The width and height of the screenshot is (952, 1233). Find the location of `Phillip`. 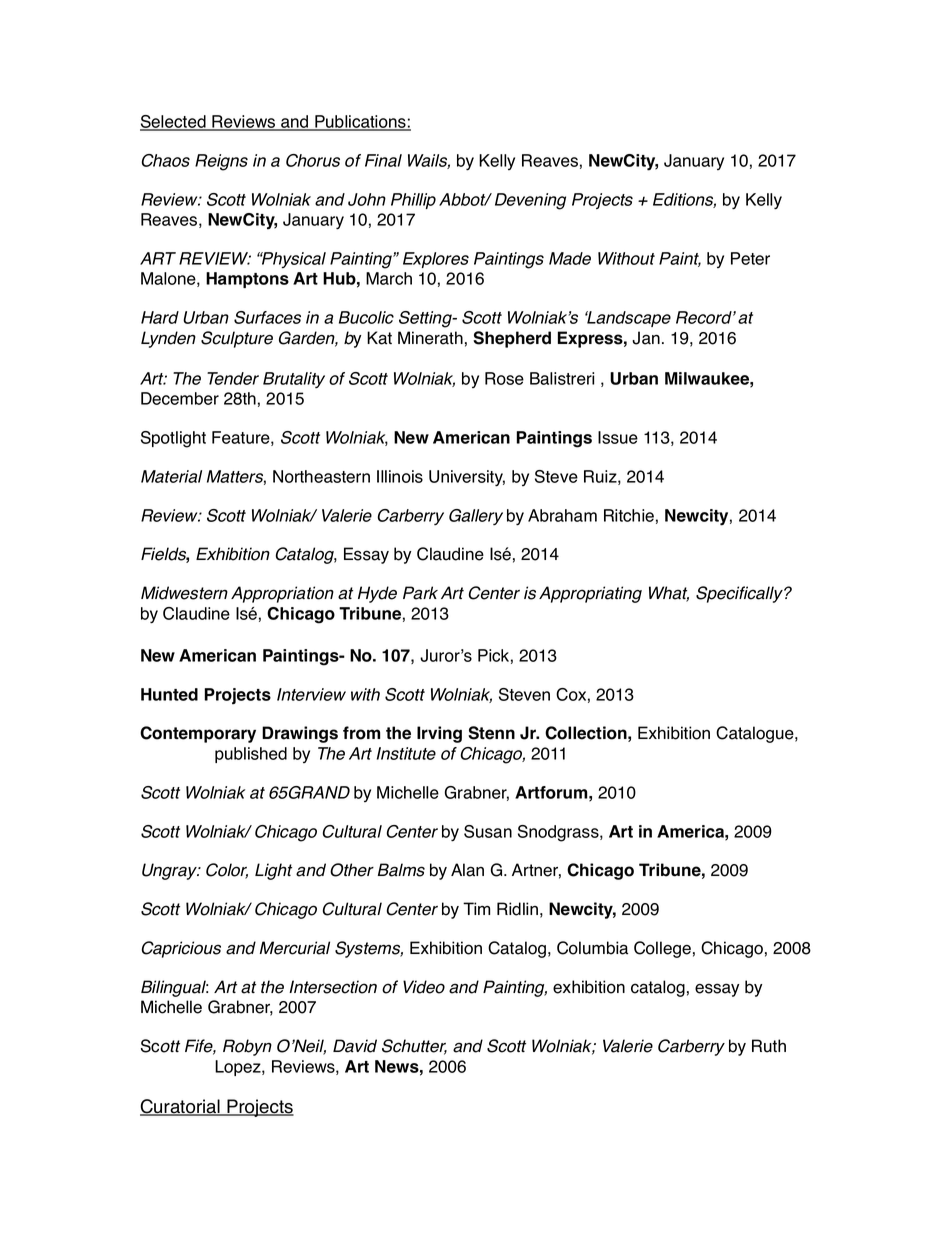

Phillip is located at coordinates (413, 201).
